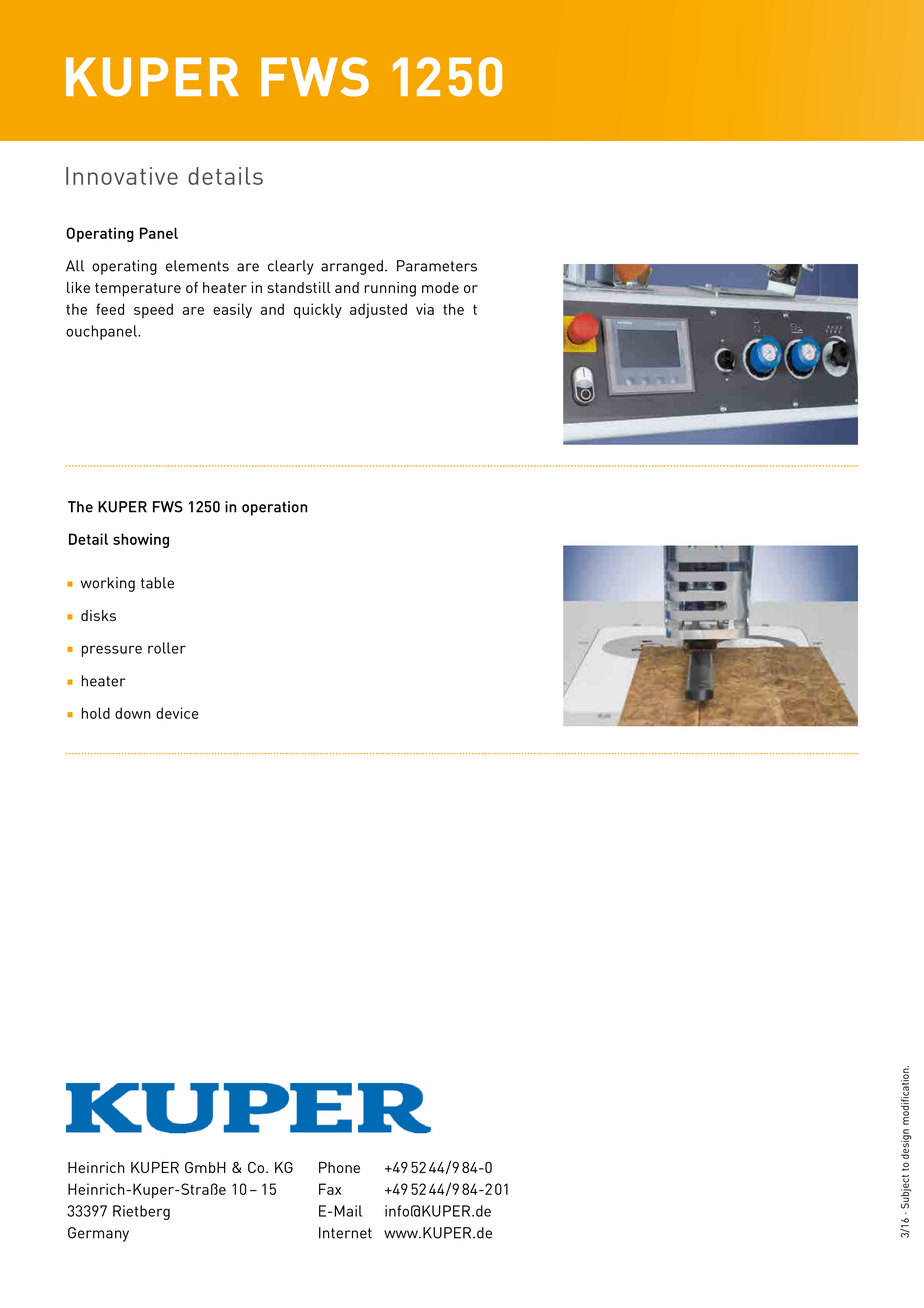 The image size is (924, 1308). I want to click on running, so click(390, 289).
